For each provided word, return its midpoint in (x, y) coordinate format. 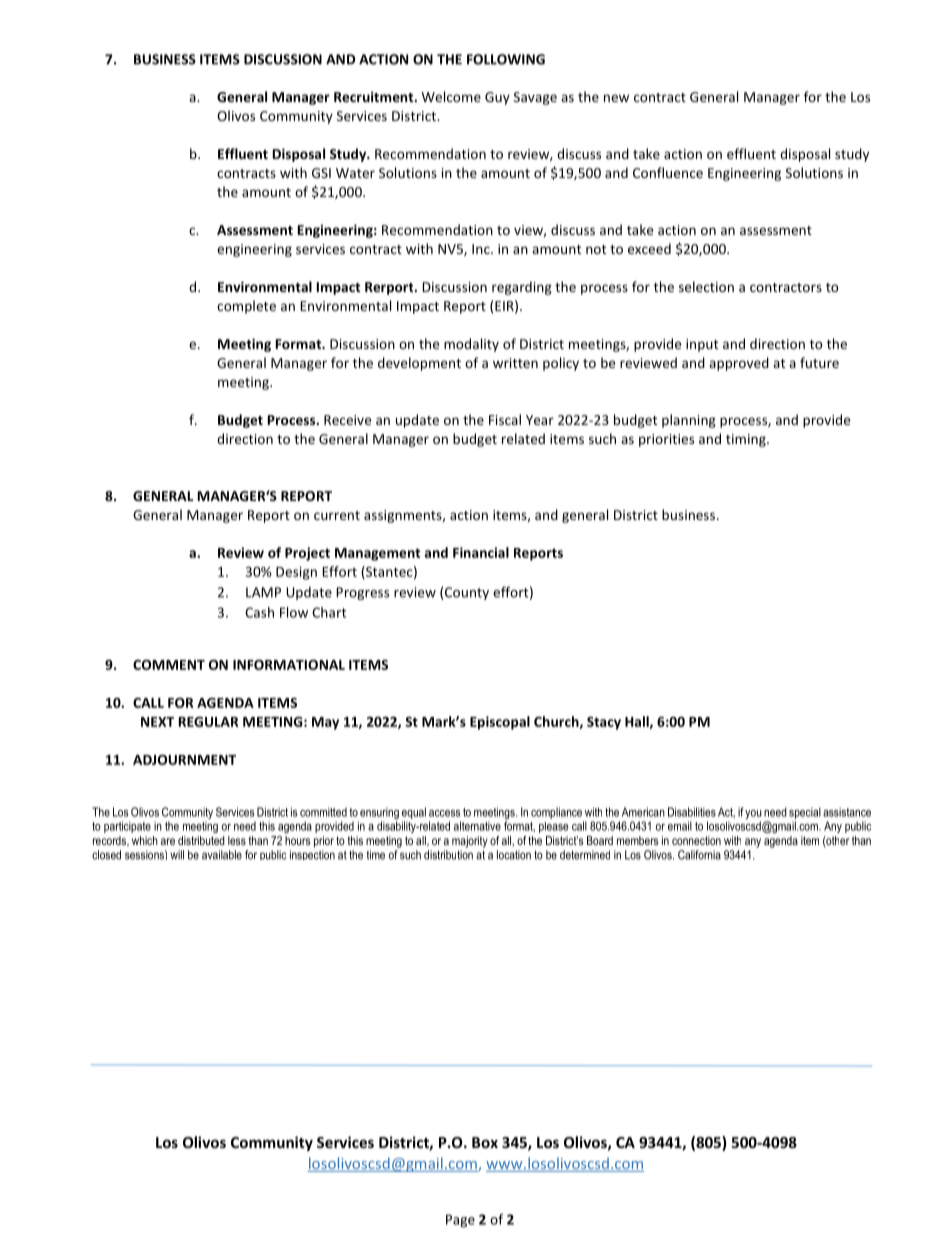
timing (747, 440)
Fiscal (505, 419)
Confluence (668, 172)
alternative (477, 826)
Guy (497, 98)
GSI (321, 173)
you (753, 814)
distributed (201, 840)
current (337, 515)
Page (460, 1221)
